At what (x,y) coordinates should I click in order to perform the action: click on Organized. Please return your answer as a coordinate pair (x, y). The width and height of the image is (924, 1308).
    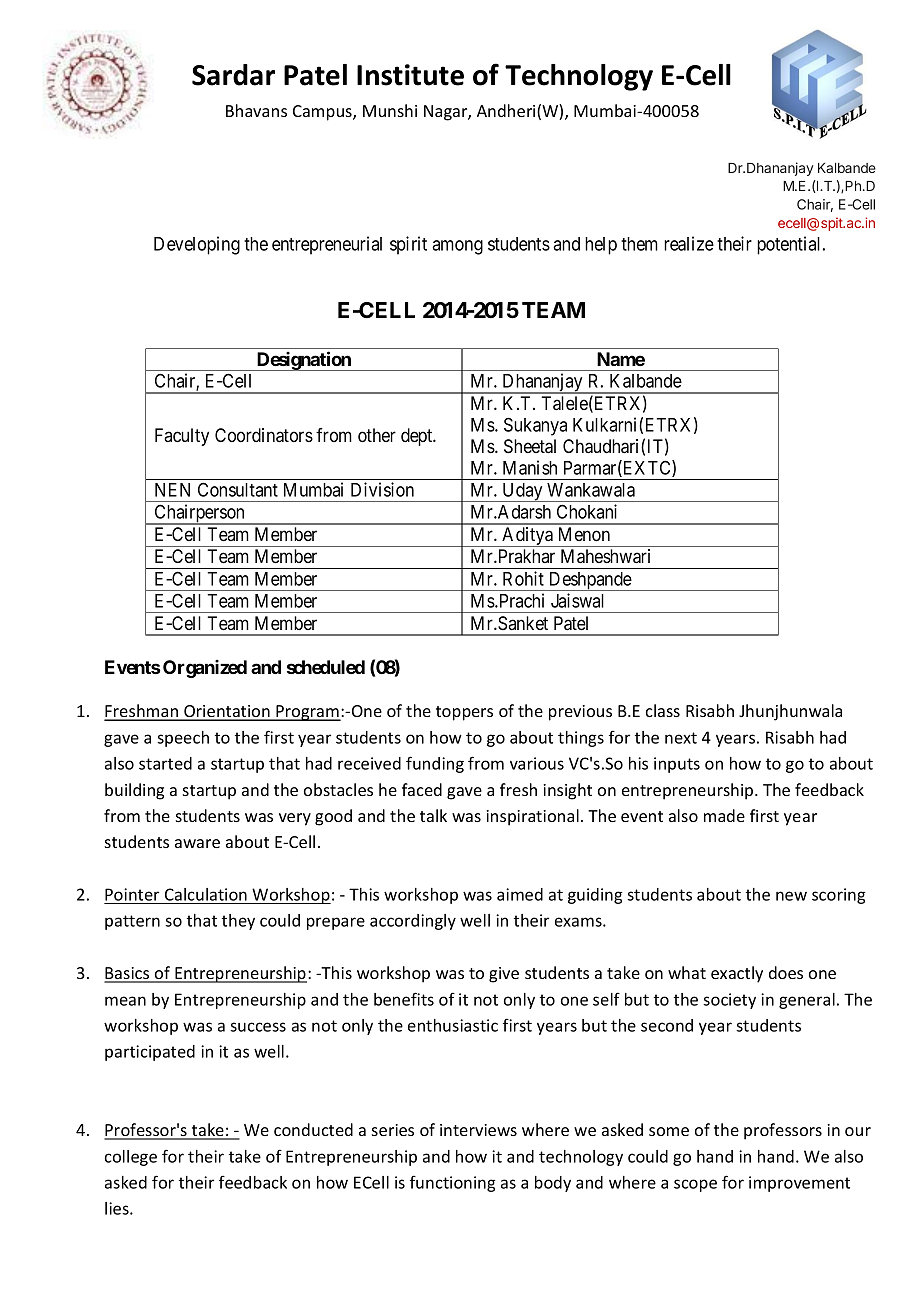
    Looking at the image, I should click on (205, 669).
